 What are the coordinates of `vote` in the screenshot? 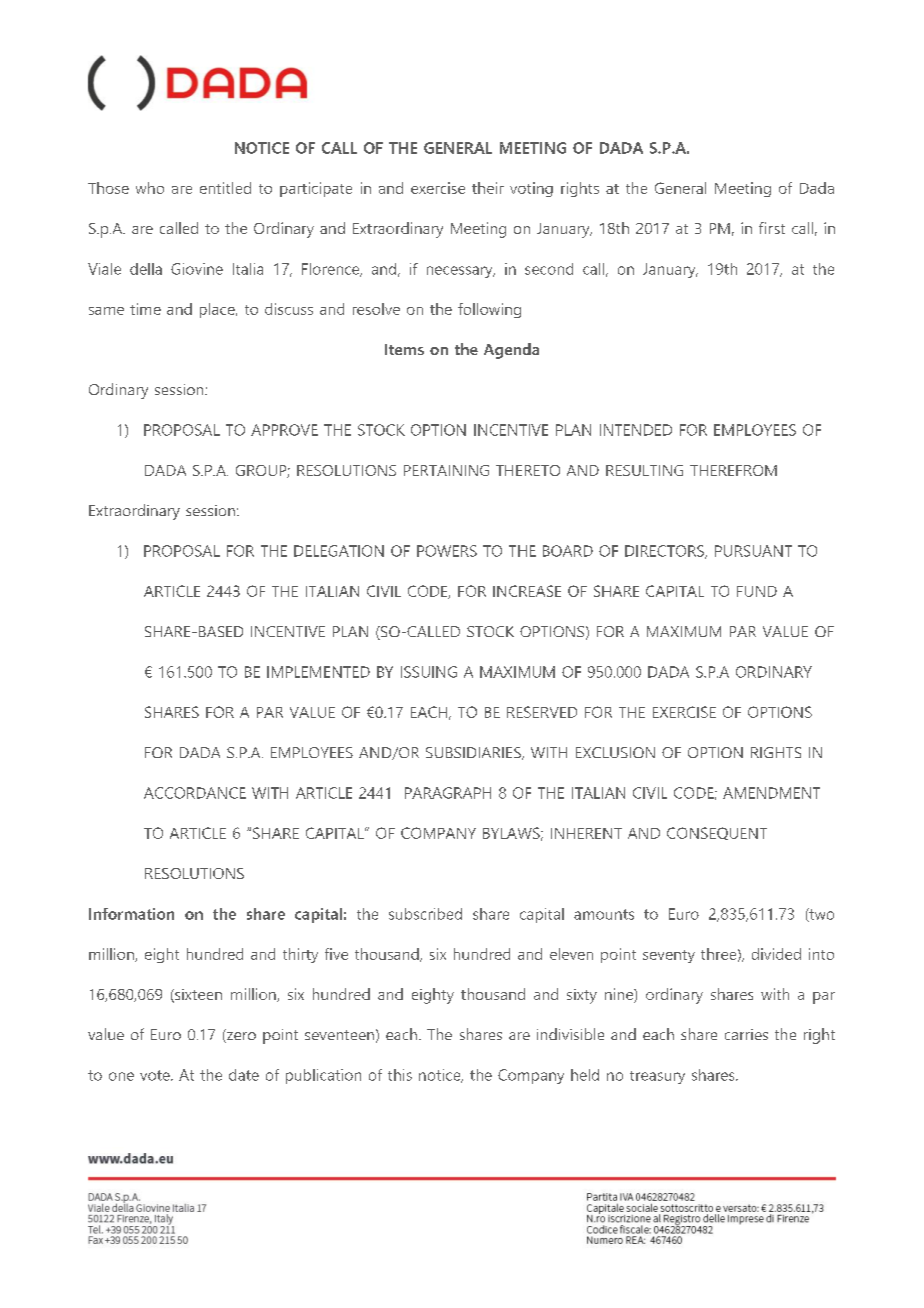 It's located at (156, 1075).
